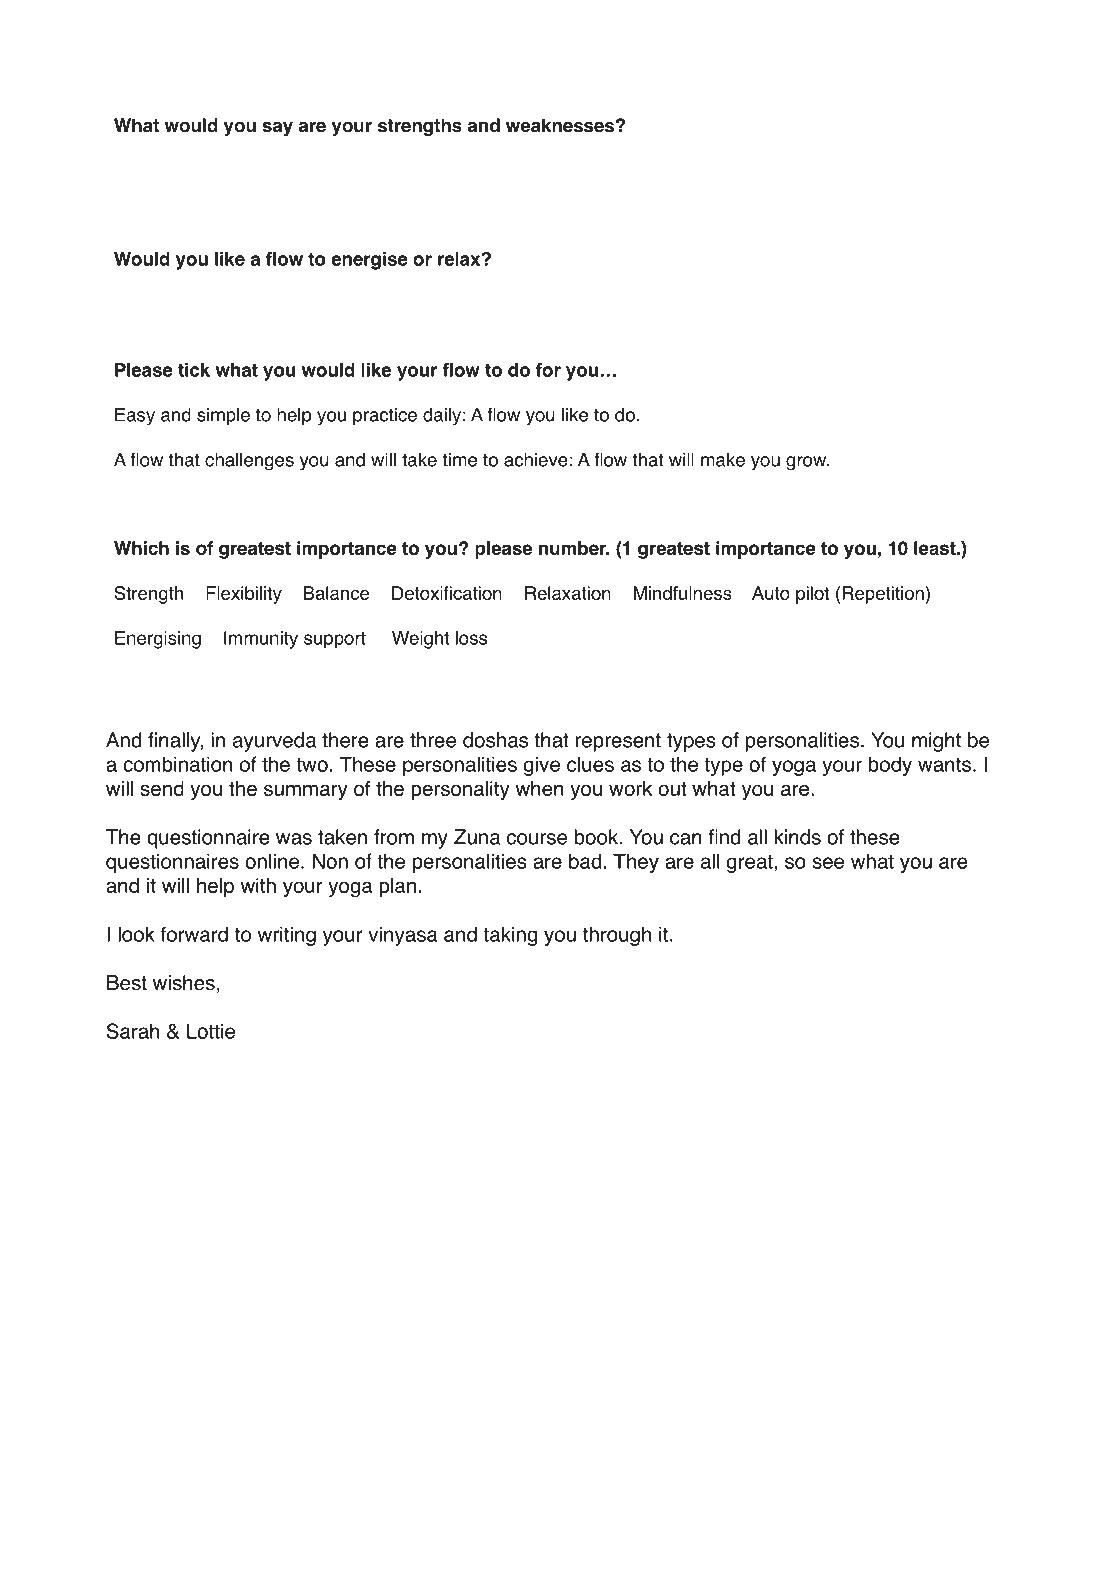 This document has width=1111, height=1572. Describe the element at coordinates (447, 593) in the document. I see `Detoxification` at that location.
